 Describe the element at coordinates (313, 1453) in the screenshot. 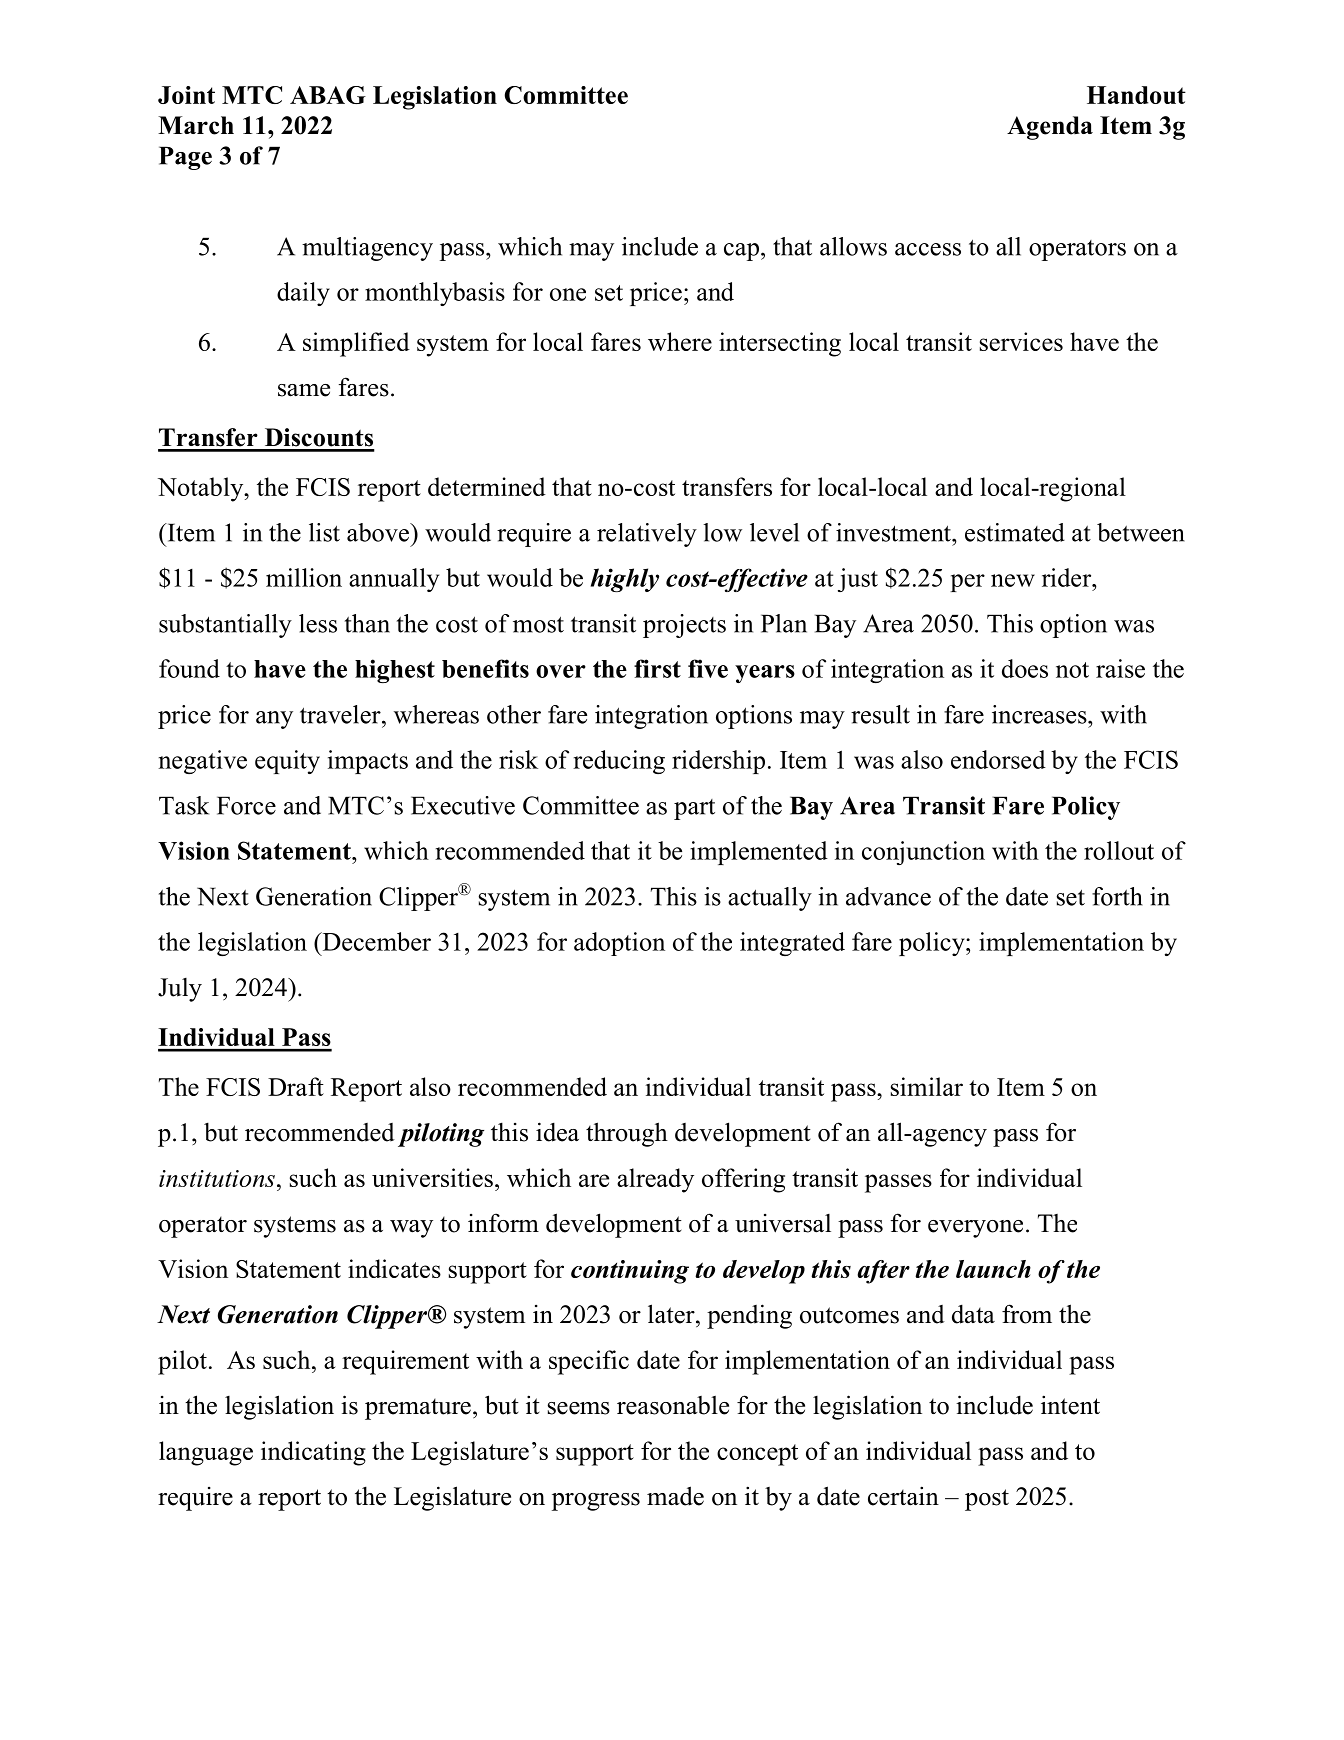

I see `indicating` at that location.
